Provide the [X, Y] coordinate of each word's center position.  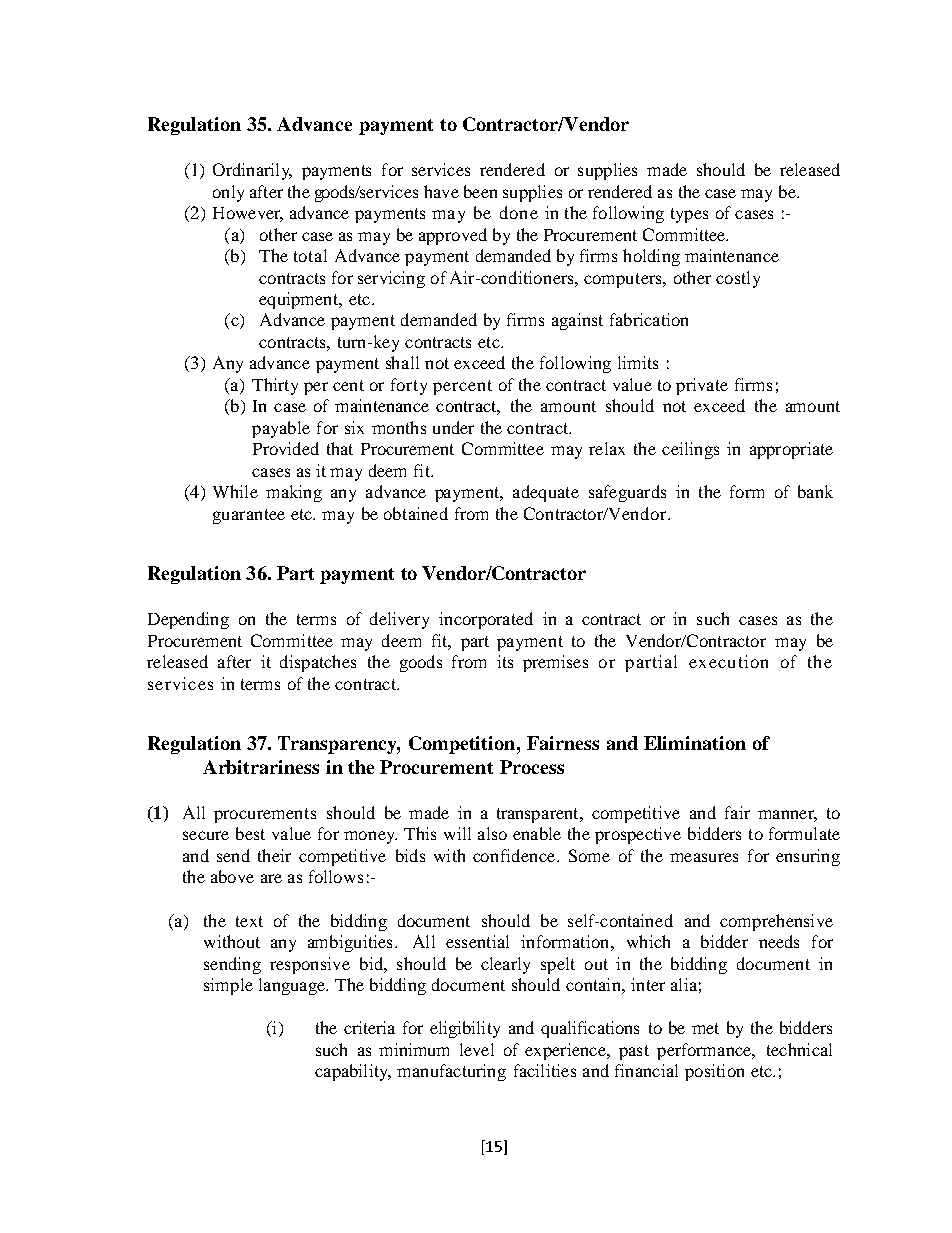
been [480, 191]
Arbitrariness [261, 767]
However [248, 214]
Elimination [695, 743]
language [293, 986]
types [689, 215]
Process [532, 767]
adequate [546, 493]
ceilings [690, 450]
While [235, 491]
